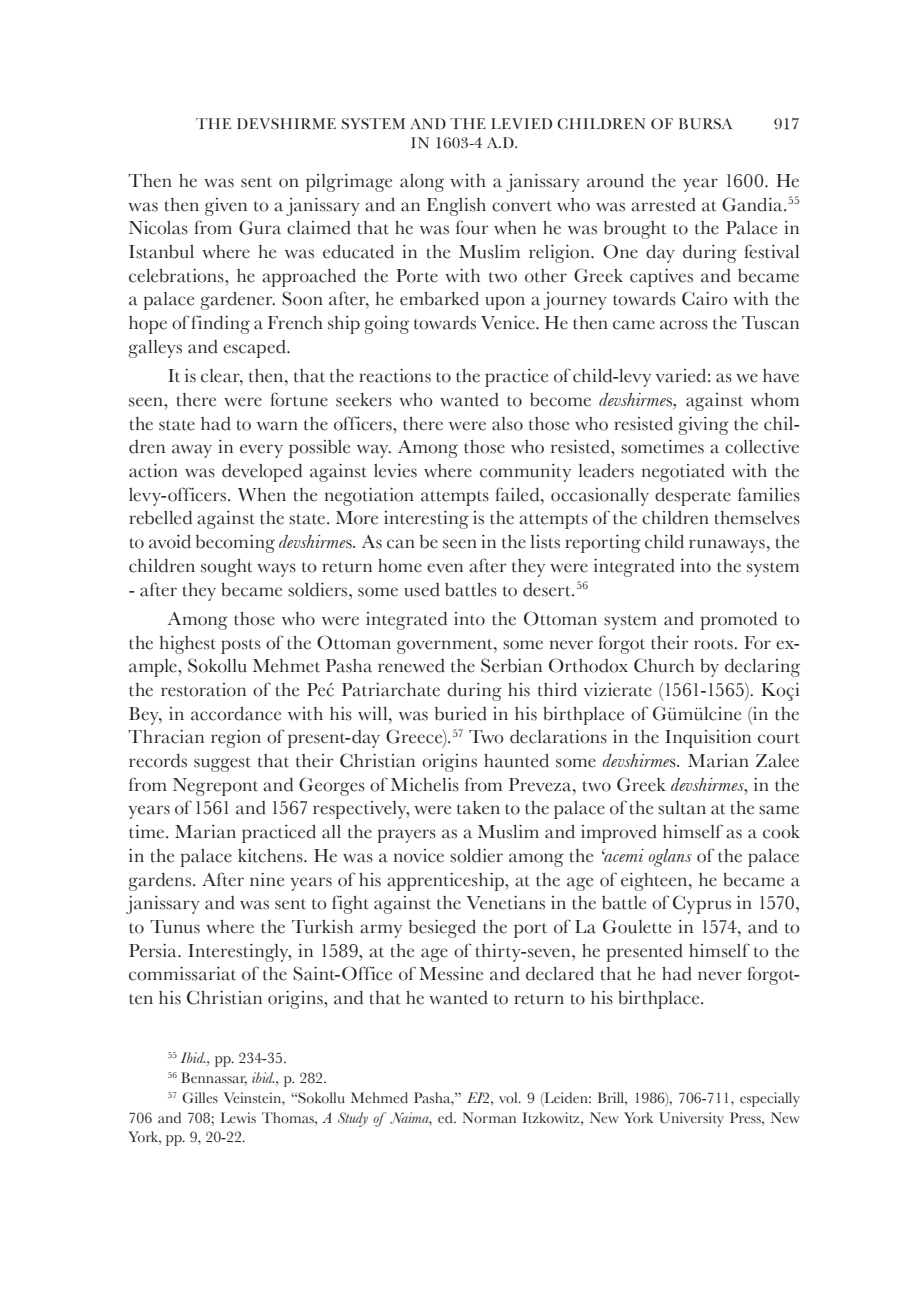  Describe the element at coordinates (704, 426) in the document. I see `giving` at that location.
